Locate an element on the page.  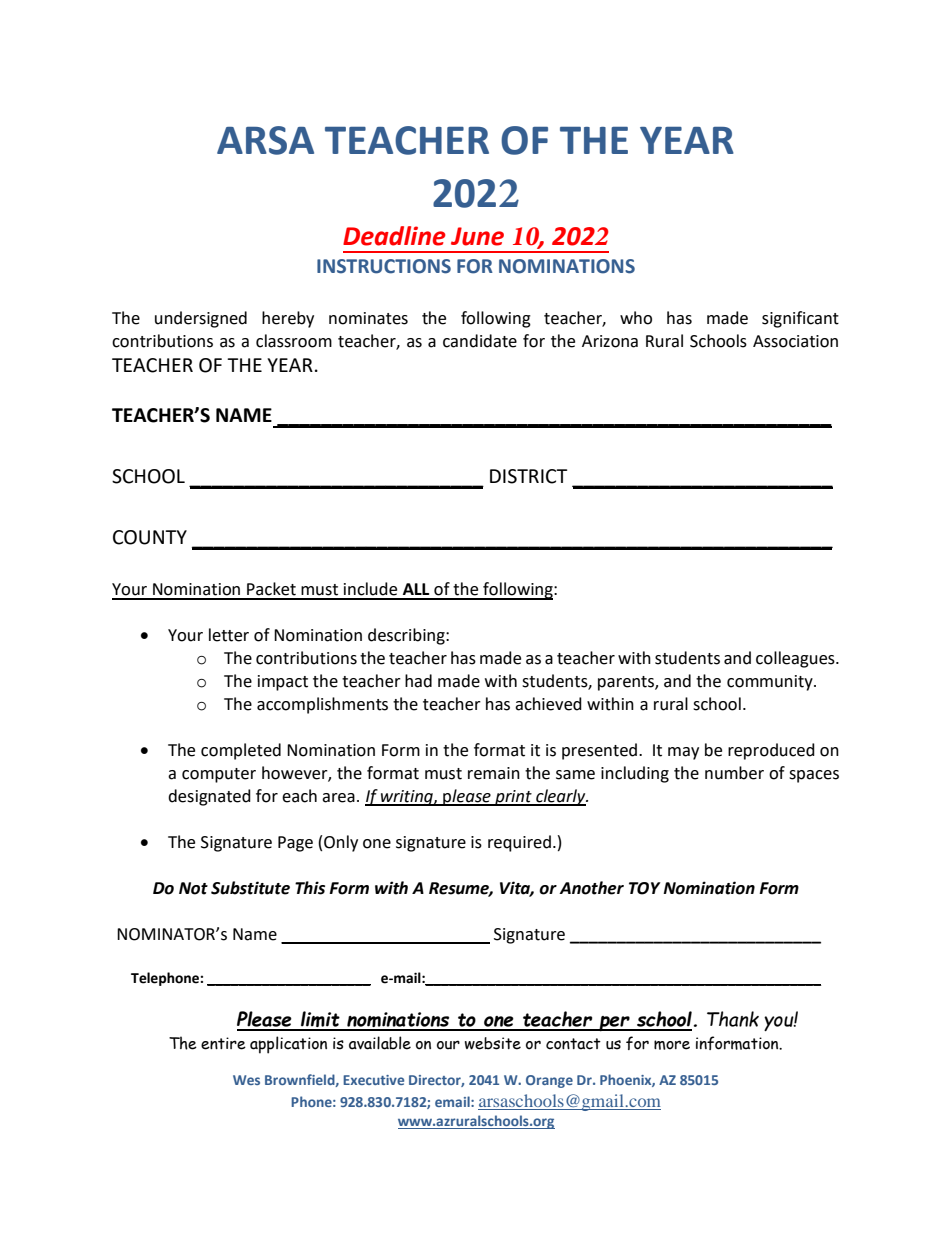
entire is located at coordinates (223, 1043).
